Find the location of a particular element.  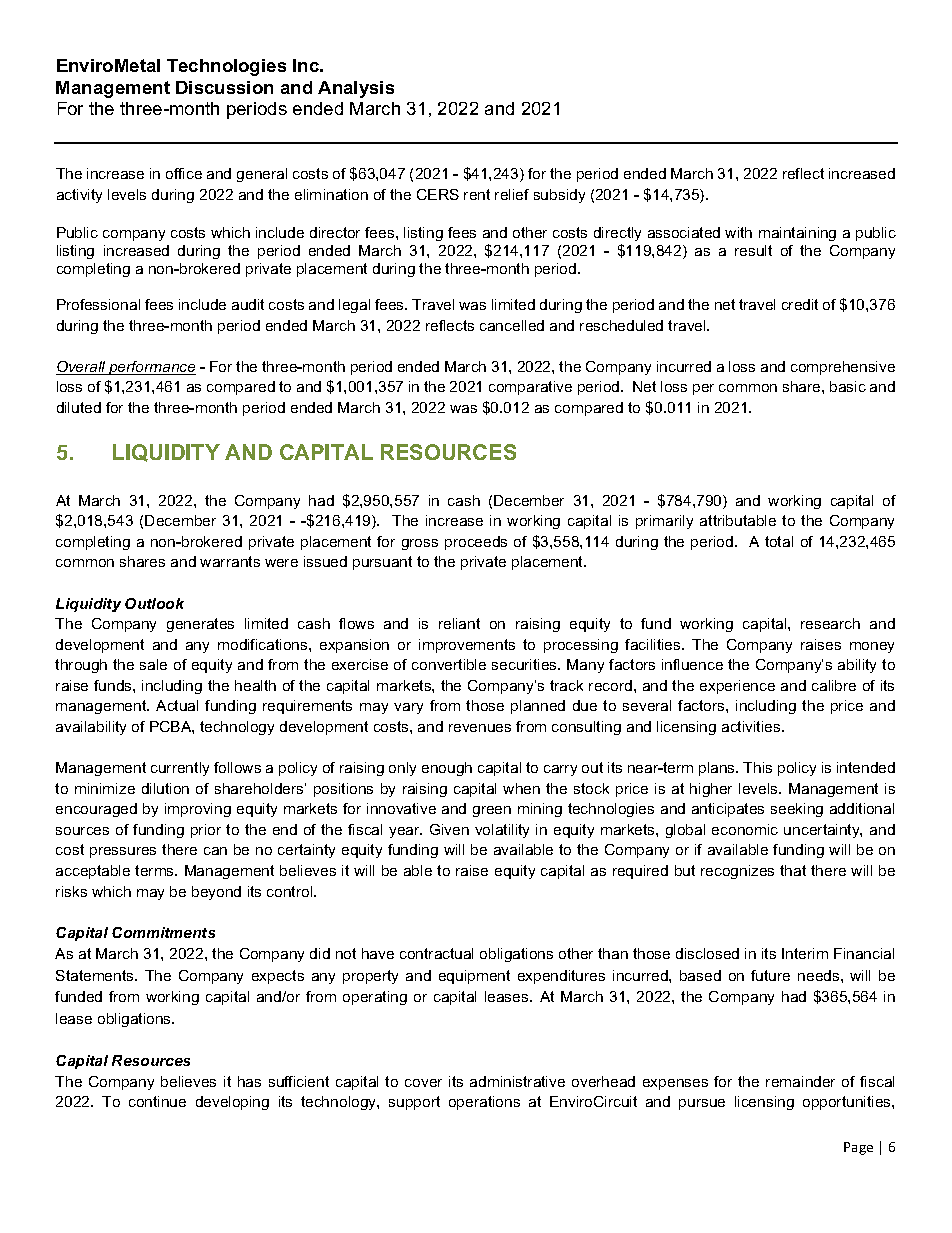

basic is located at coordinates (848, 386).
